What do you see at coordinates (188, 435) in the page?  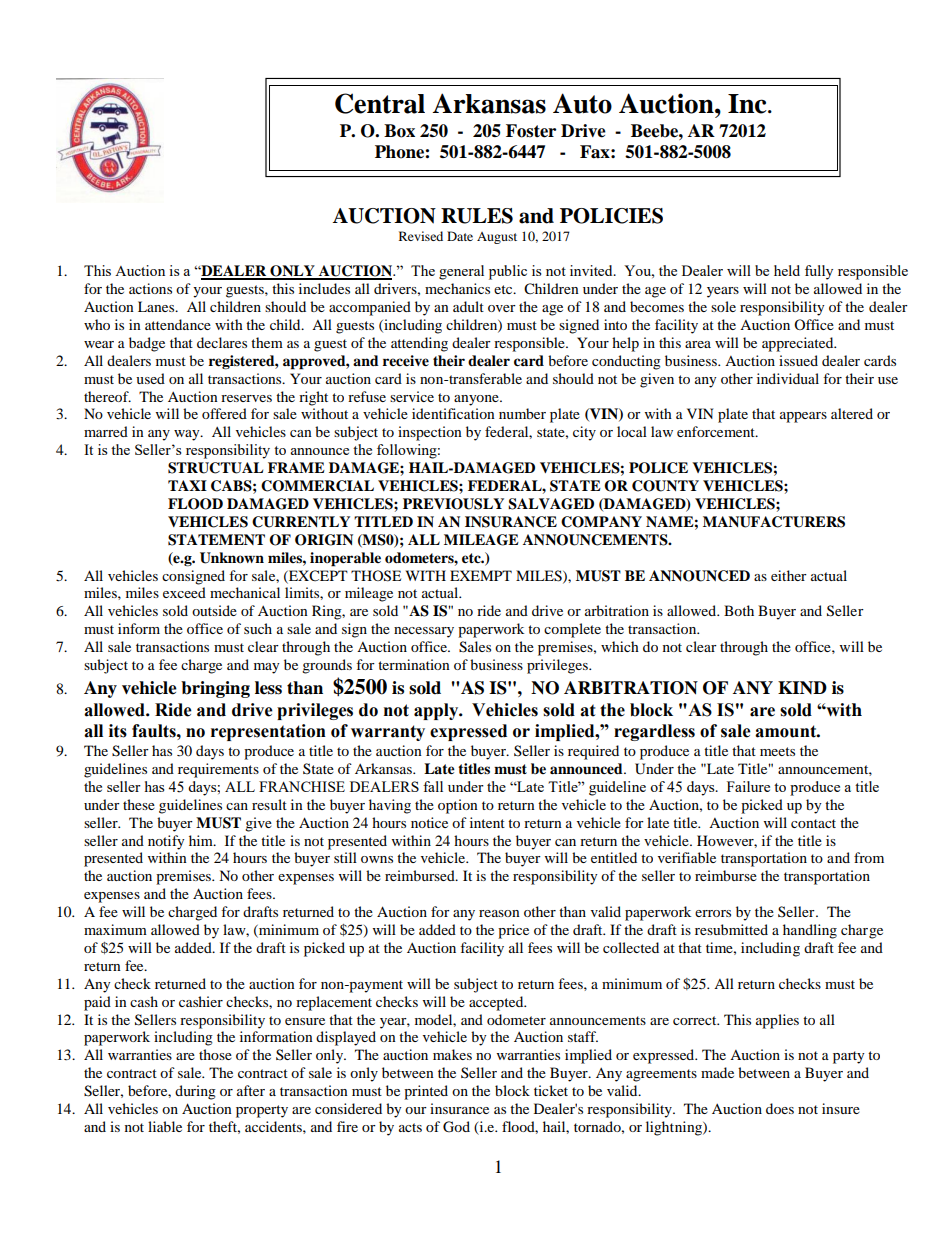 I see `way` at bounding box center [188, 435].
